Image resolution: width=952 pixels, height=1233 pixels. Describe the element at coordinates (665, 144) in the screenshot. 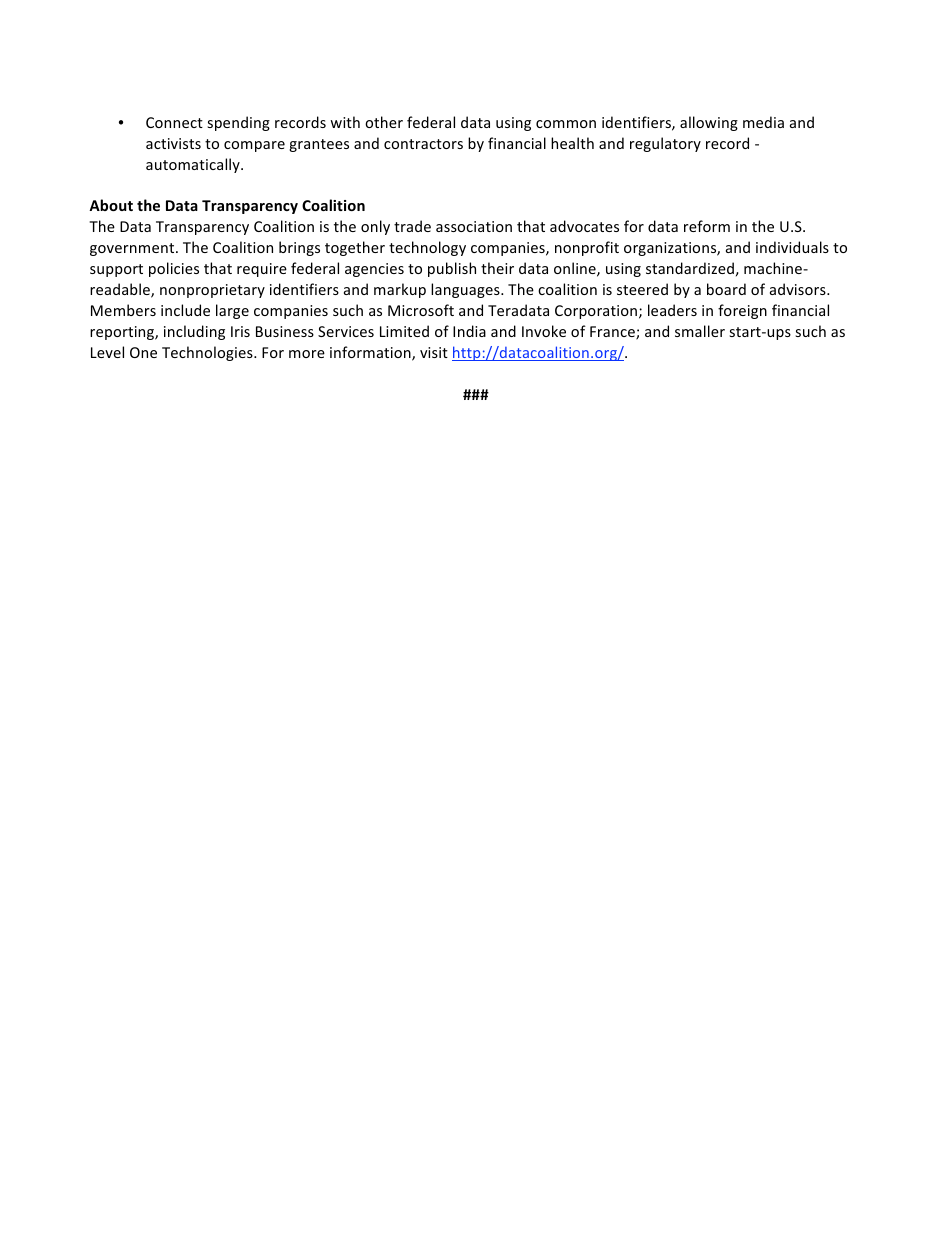

I see `regulatory` at that location.
